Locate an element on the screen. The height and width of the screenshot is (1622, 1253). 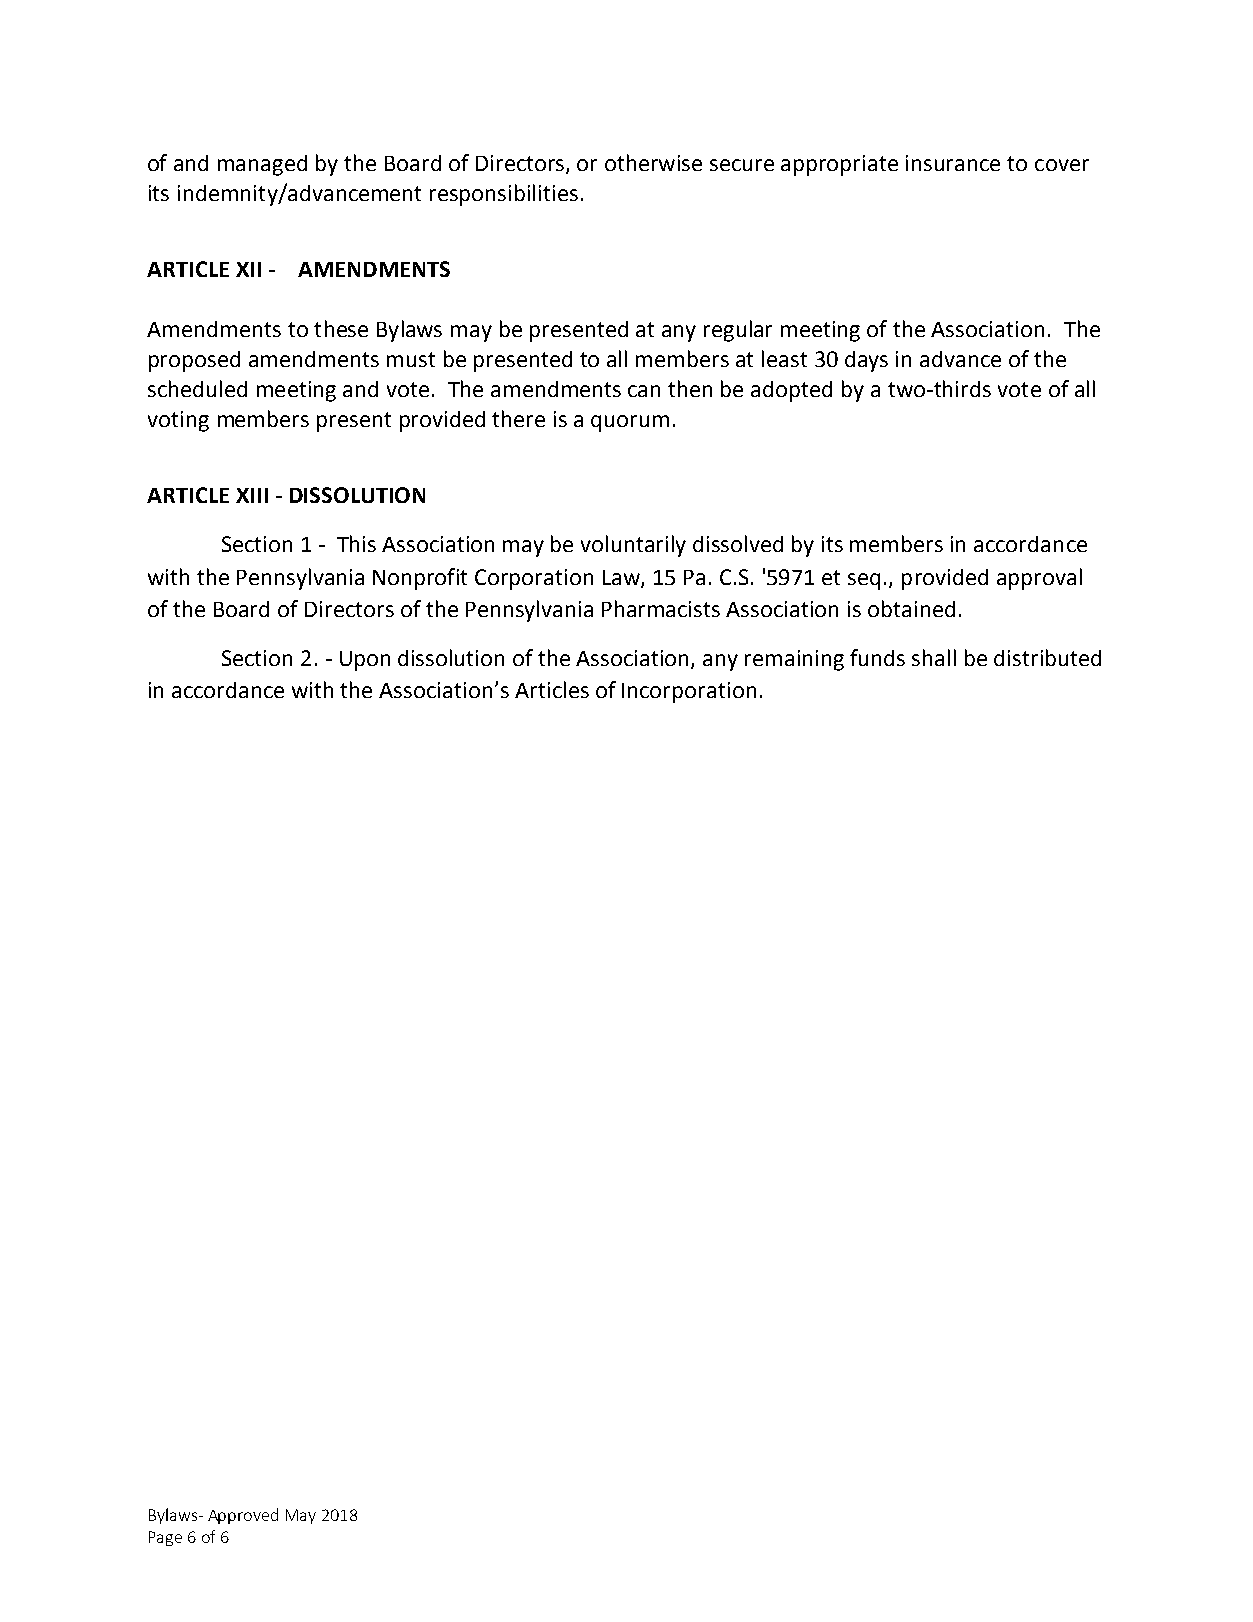
shall is located at coordinates (934, 657).
